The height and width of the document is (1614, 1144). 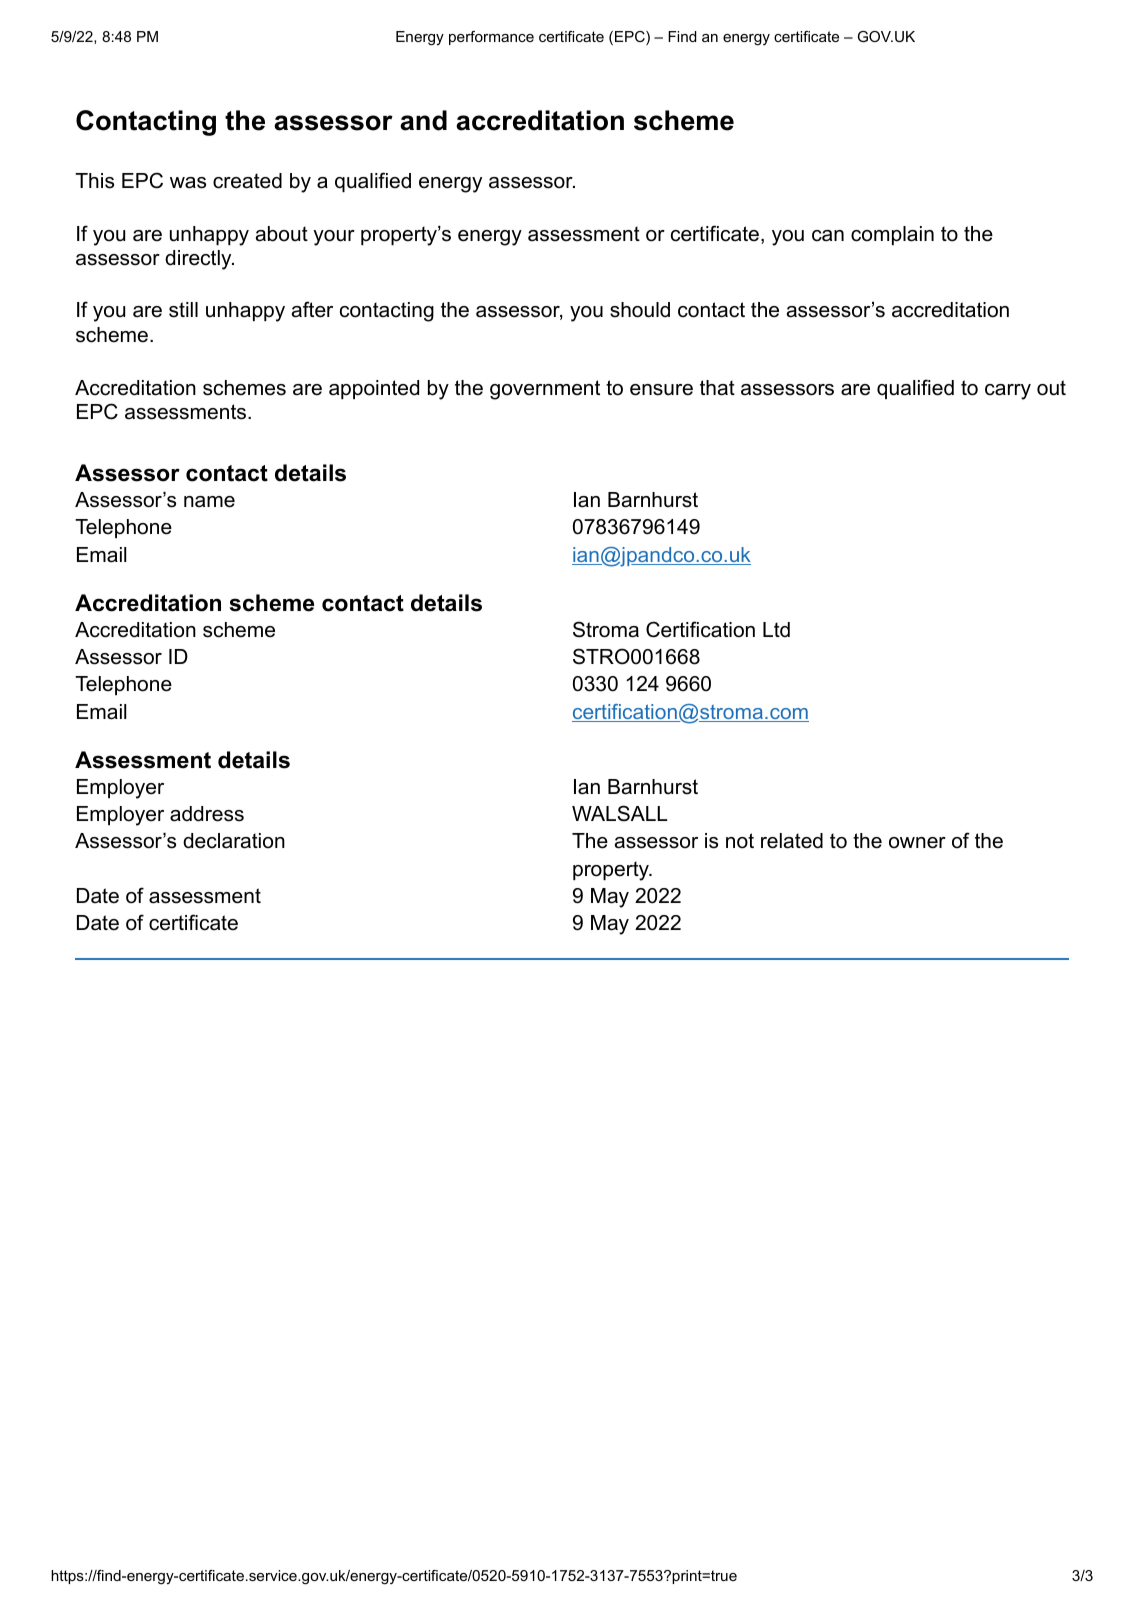 What do you see at coordinates (892, 235) in the document?
I see `complain` at bounding box center [892, 235].
